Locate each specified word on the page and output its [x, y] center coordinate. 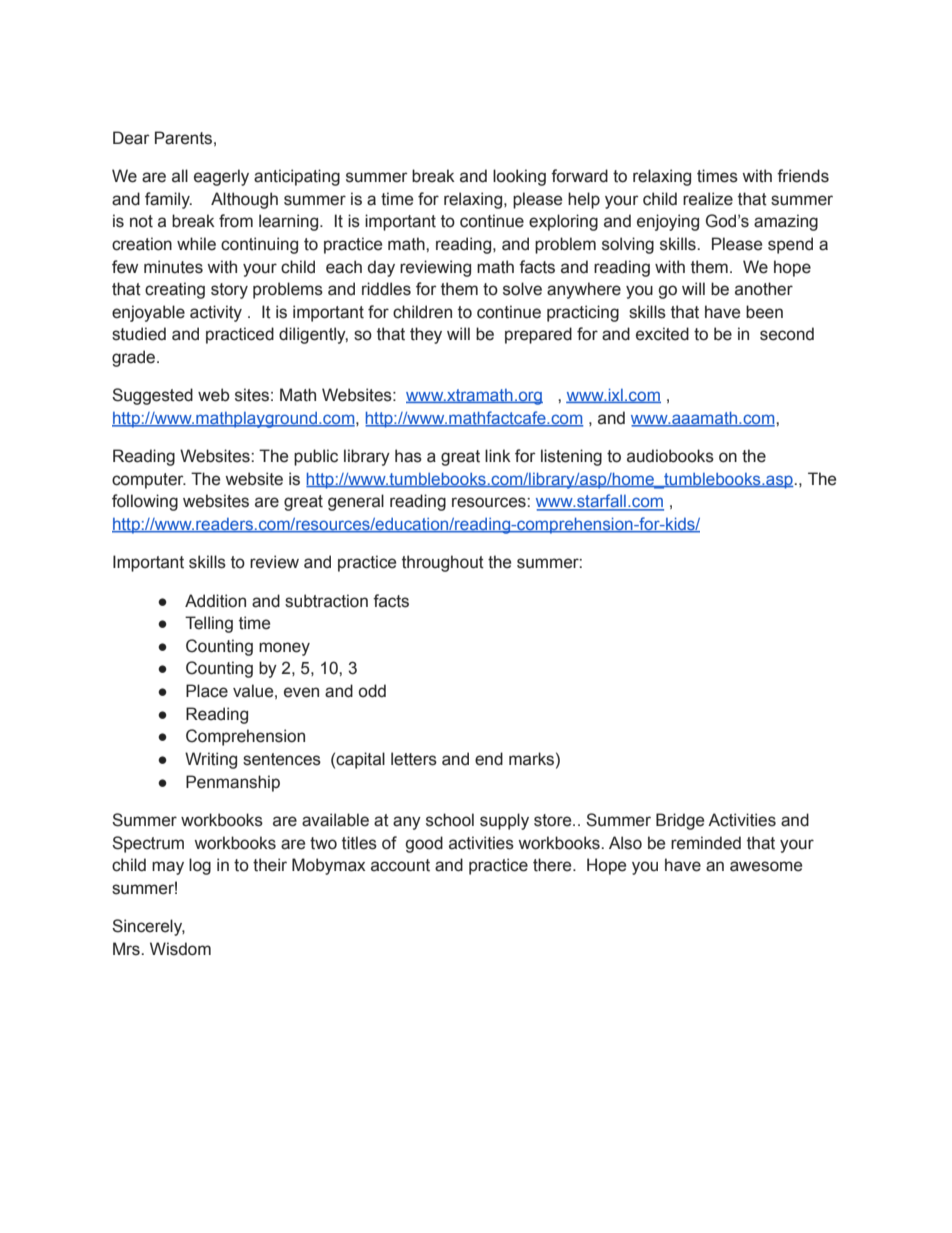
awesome [766, 866]
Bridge [680, 821]
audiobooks [670, 456]
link [498, 455]
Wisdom [180, 949]
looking [519, 177]
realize [708, 199]
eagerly [221, 177]
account [400, 865]
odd [372, 691]
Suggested [152, 396]
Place [207, 691]
